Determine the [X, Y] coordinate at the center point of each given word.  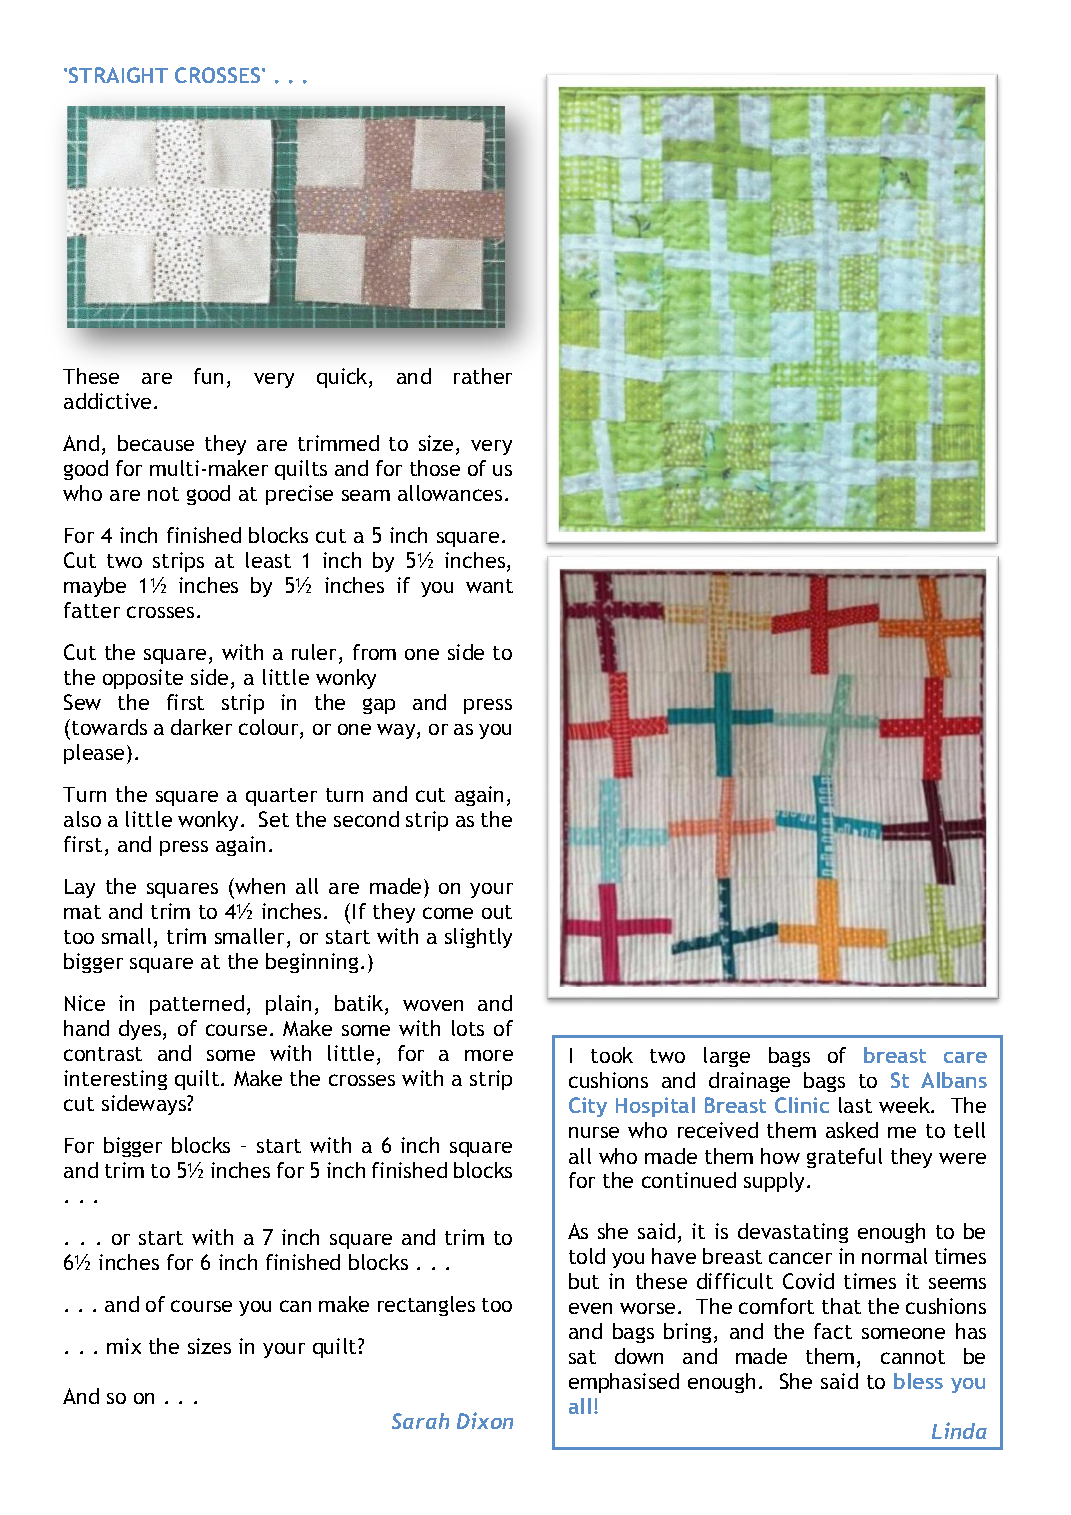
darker [201, 727]
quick [343, 378]
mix [124, 1346]
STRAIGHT [118, 75]
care [965, 1057]
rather [483, 376]
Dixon [485, 1420]
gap [379, 706]
